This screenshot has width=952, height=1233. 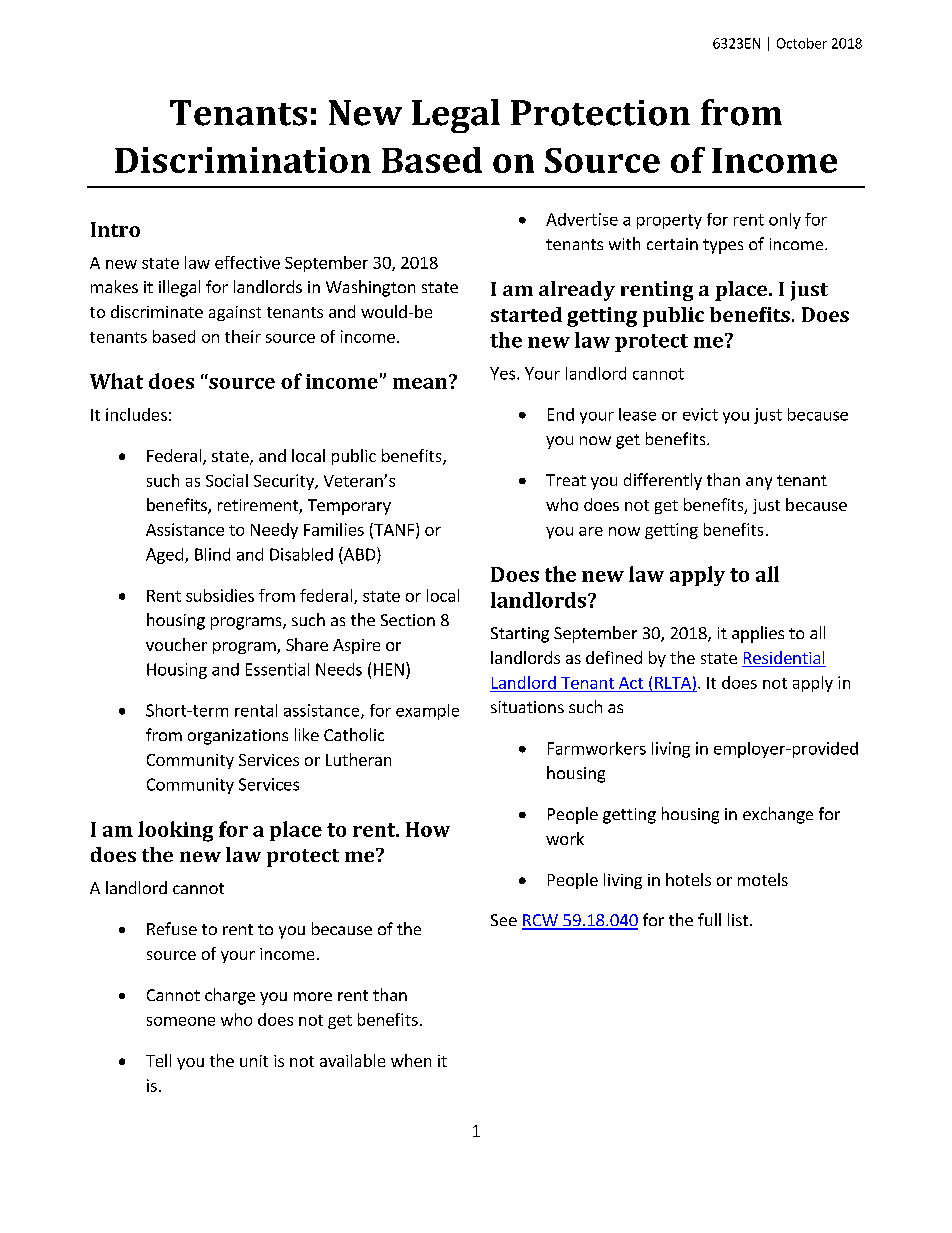 I want to click on voucher, so click(x=176, y=644).
